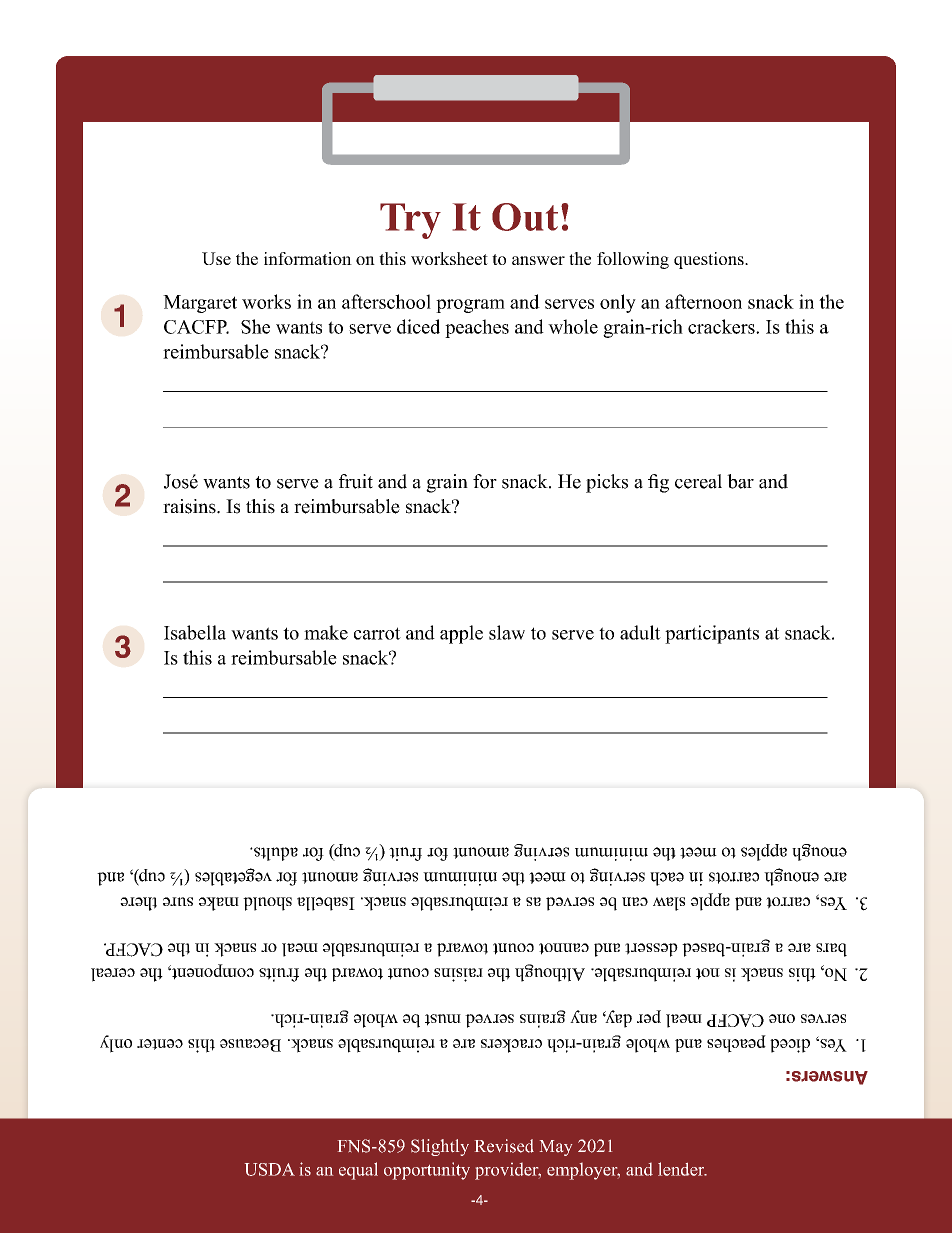 The height and width of the image is (1233, 952). What do you see at coordinates (410, 221) in the image?
I see `Try` at bounding box center [410, 221].
